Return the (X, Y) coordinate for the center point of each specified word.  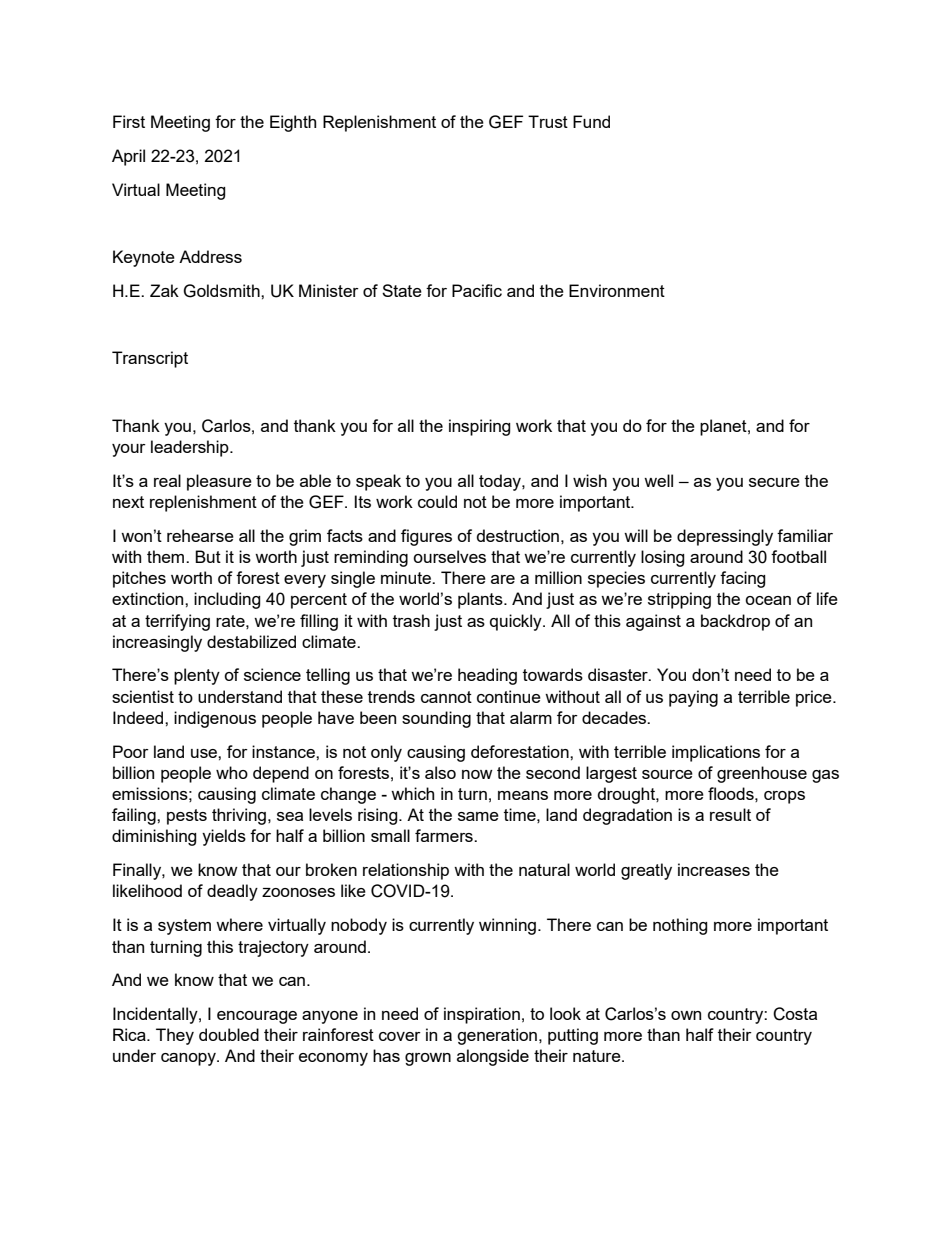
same (478, 816)
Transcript (150, 359)
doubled (229, 1034)
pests (187, 817)
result (730, 814)
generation (497, 1036)
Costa (795, 1014)
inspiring (480, 427)
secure (774, 482)
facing (743, 579)
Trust (548, 121)
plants (481, 600)
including (227, 600)
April (128, 157)
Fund (591, 121)
